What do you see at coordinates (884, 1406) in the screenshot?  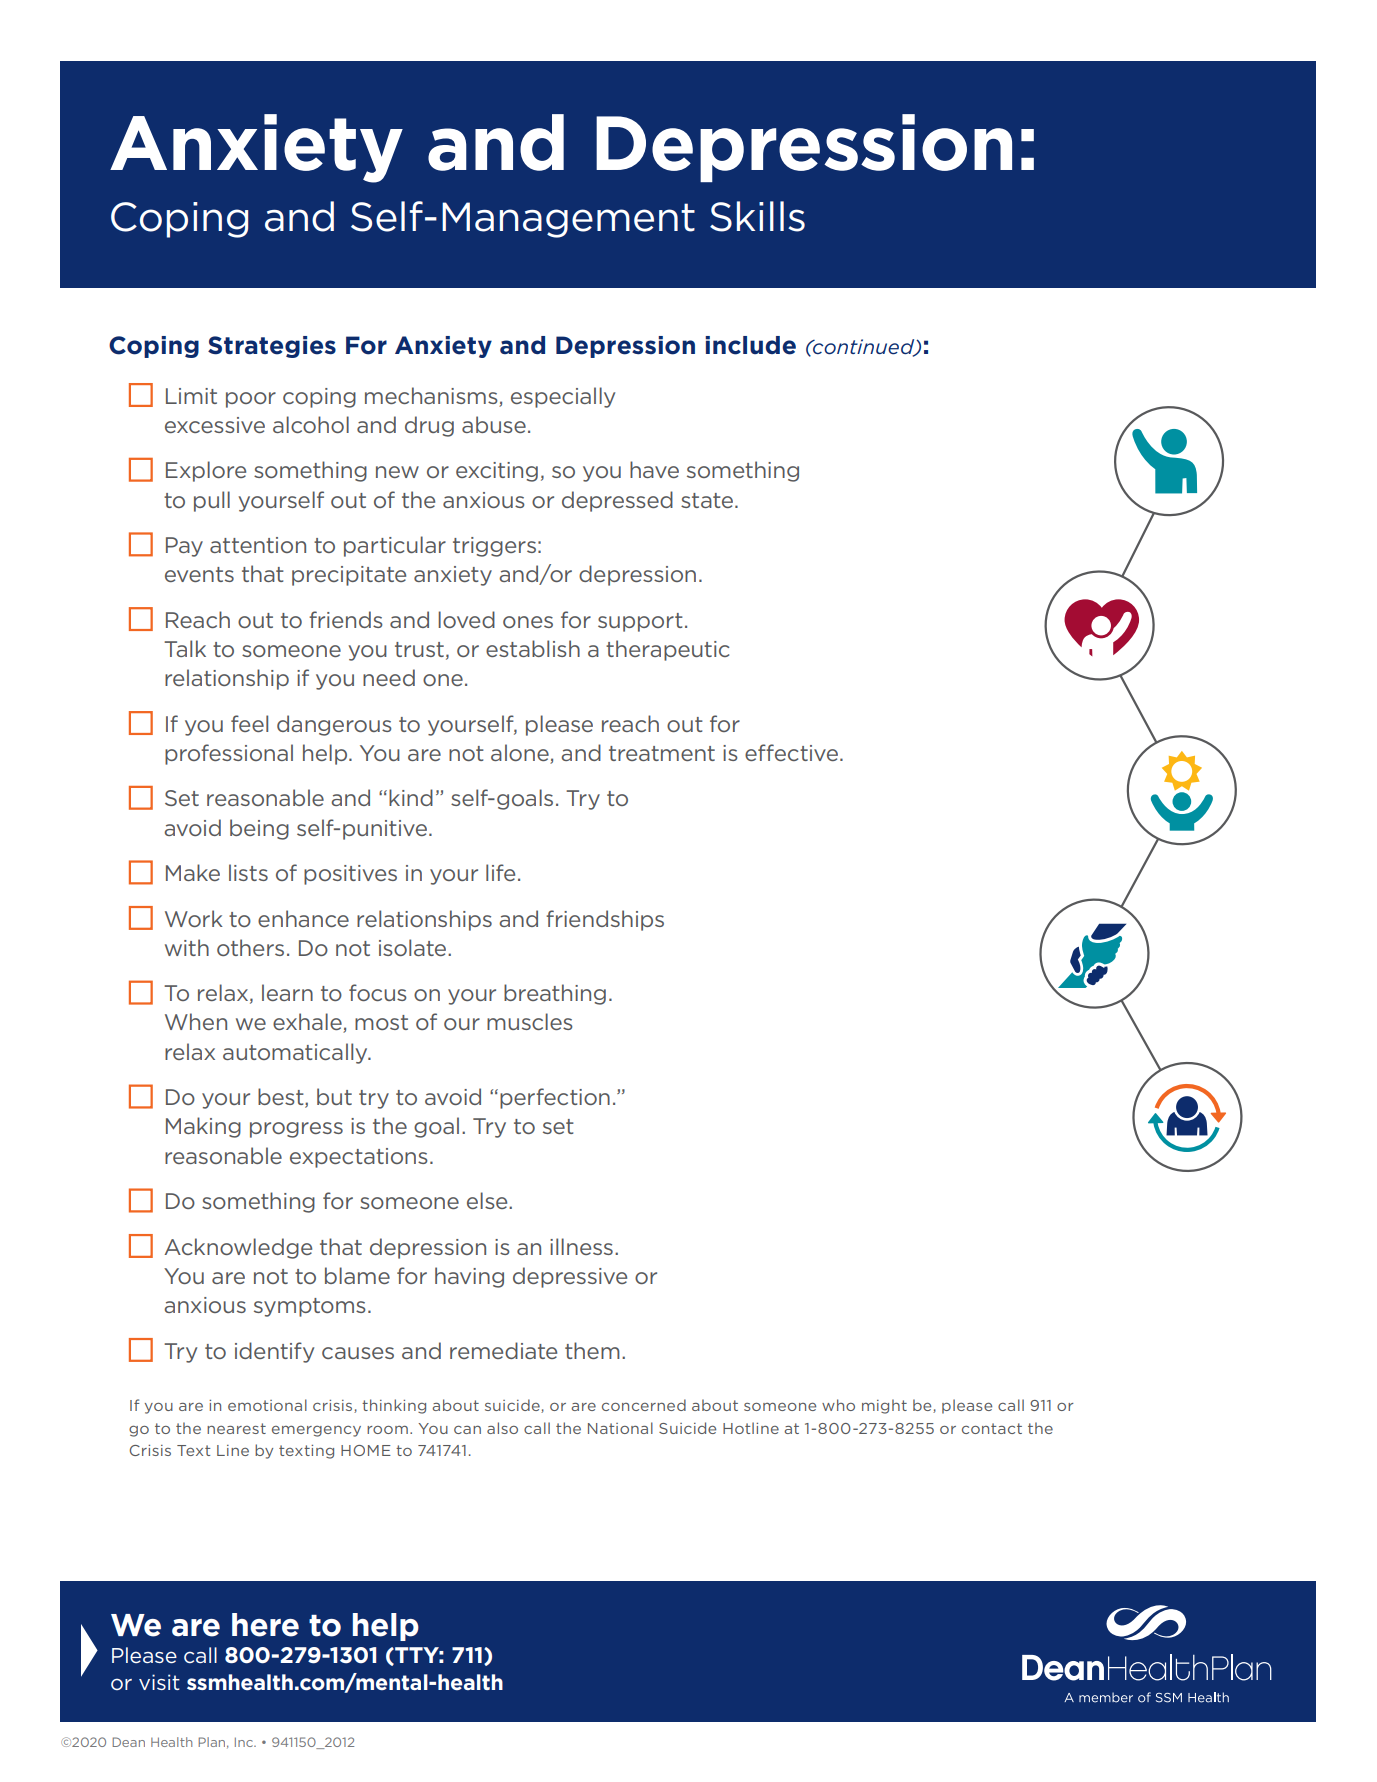 I see `might` at bounding box center [884, 1406].
